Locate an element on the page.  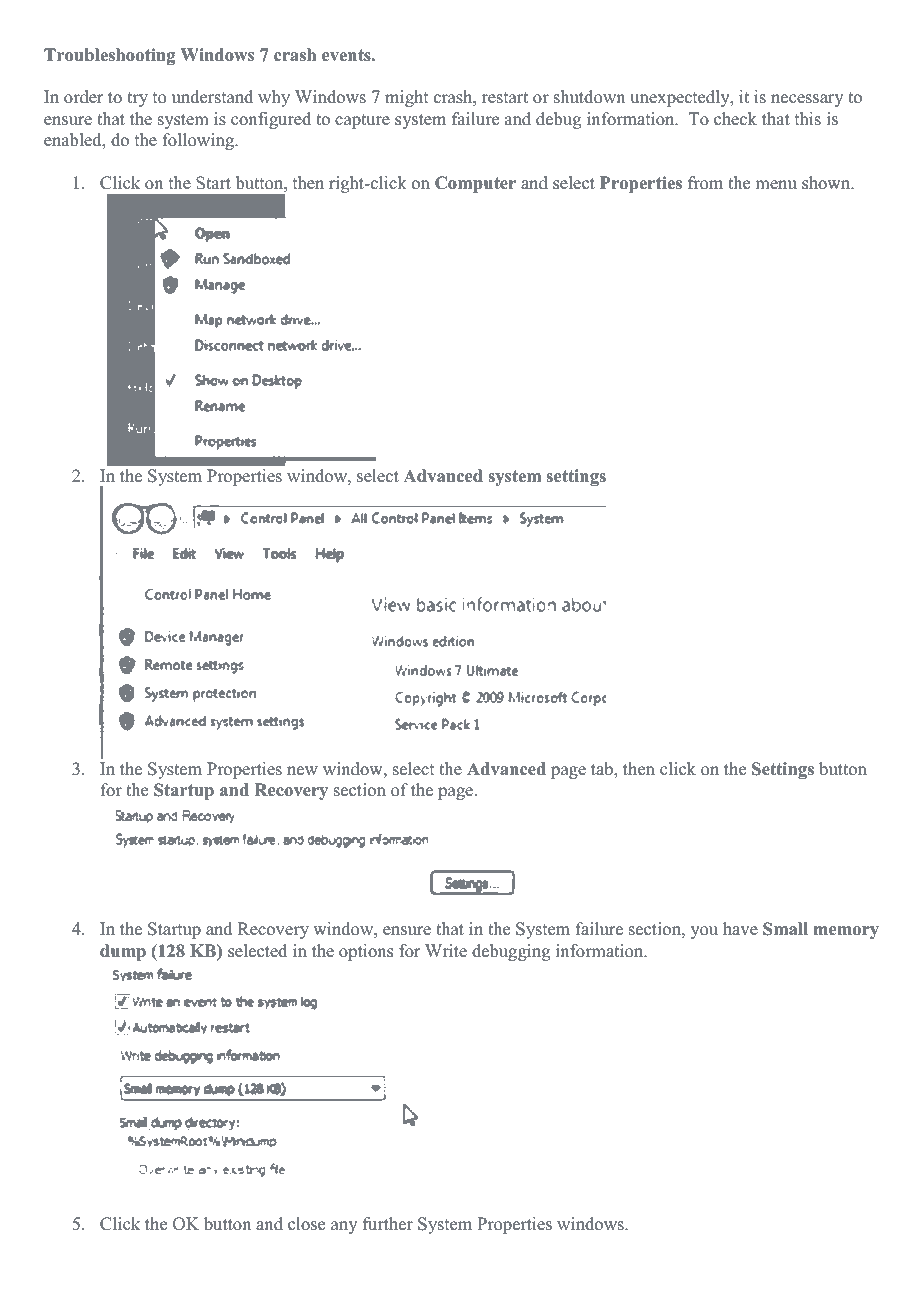
tab is located at coordinates (603, 769).
